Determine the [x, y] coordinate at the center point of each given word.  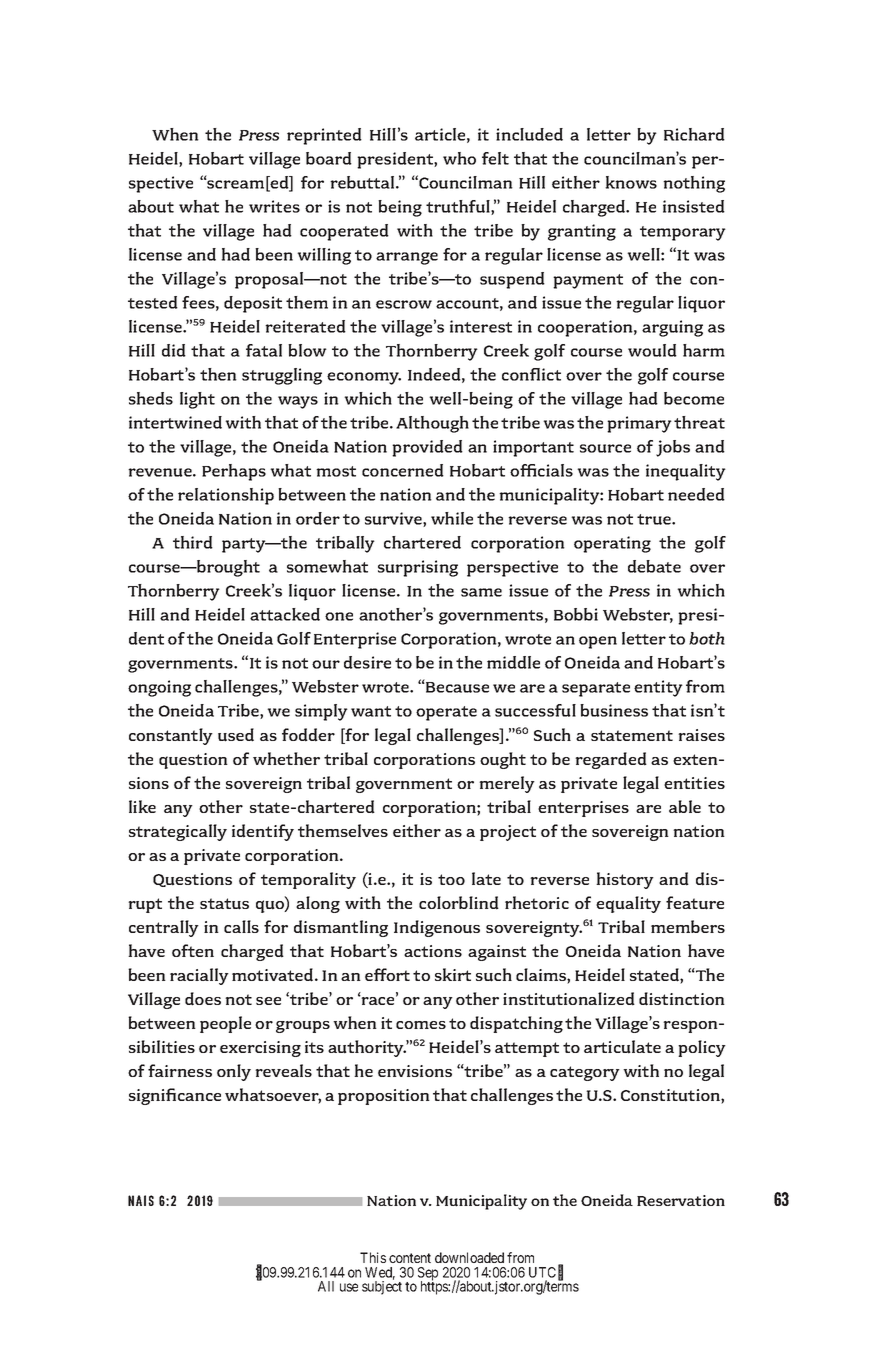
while [452, 518]
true [655, 519]
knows [631, 182]
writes [274, 206]
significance [175, 1096]
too [451, 879]
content [410, 1258]
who [459, 158]
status [224, 904]
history [625, 880]
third [193, 542]
